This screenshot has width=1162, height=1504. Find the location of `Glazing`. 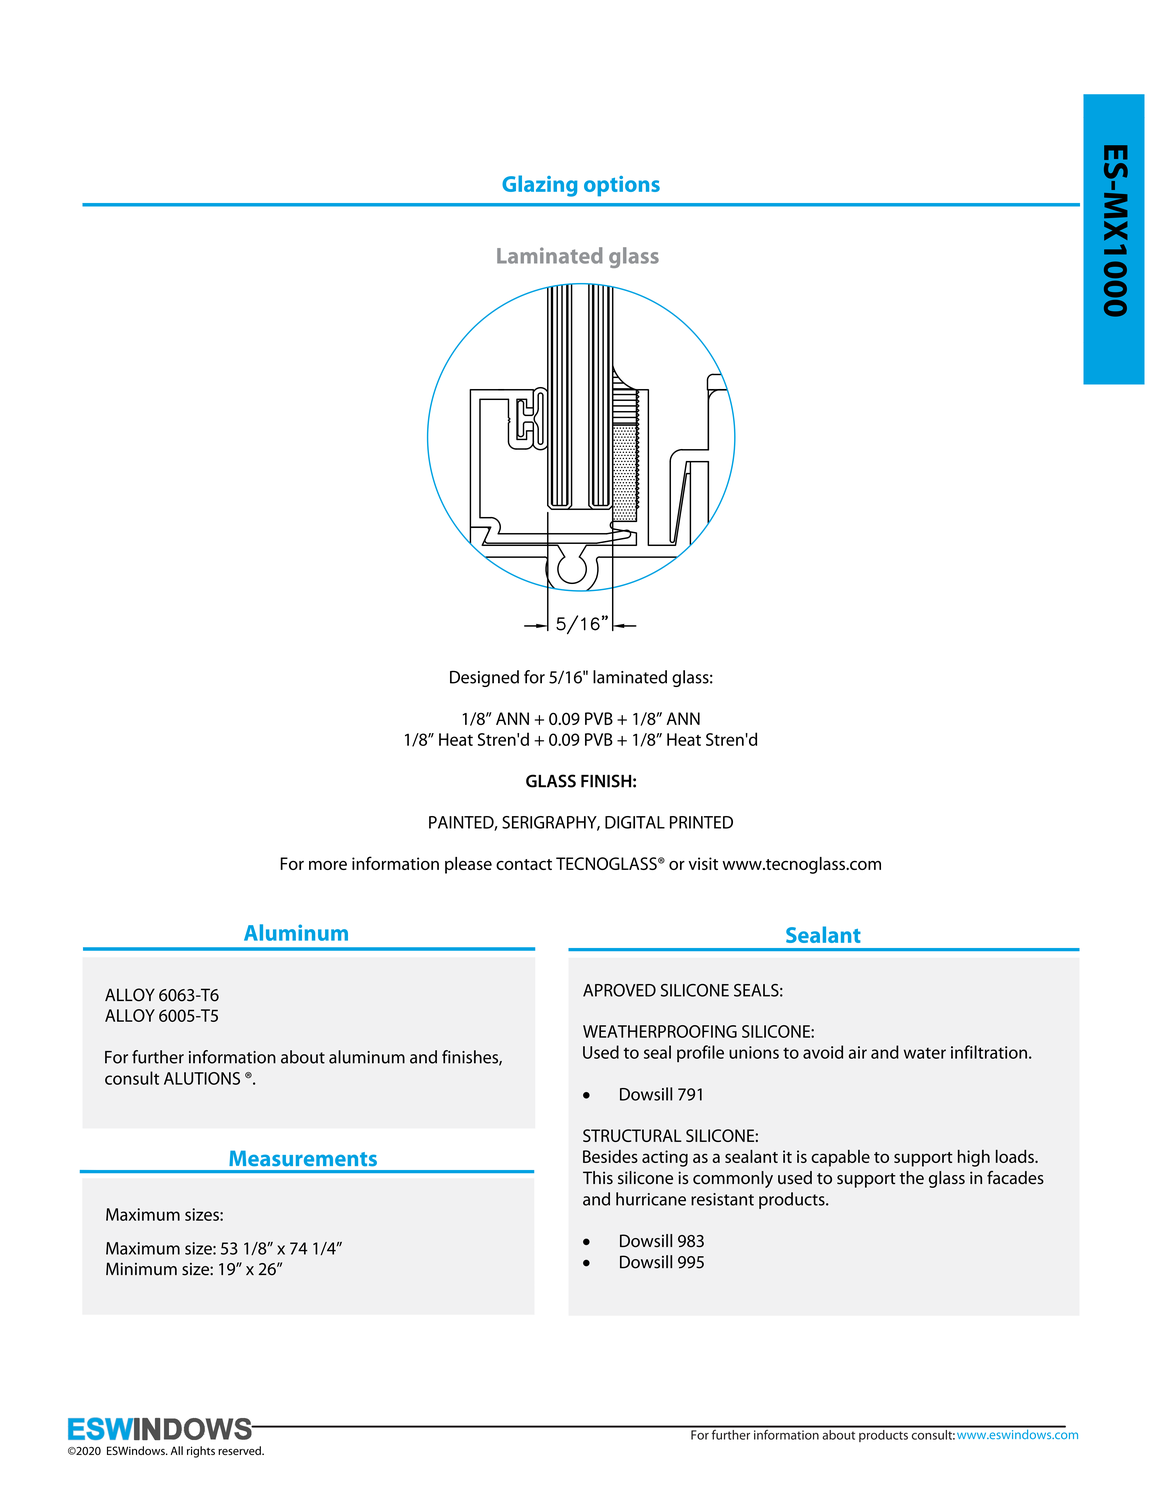

Glazing is located at coordinates (539, 186).
